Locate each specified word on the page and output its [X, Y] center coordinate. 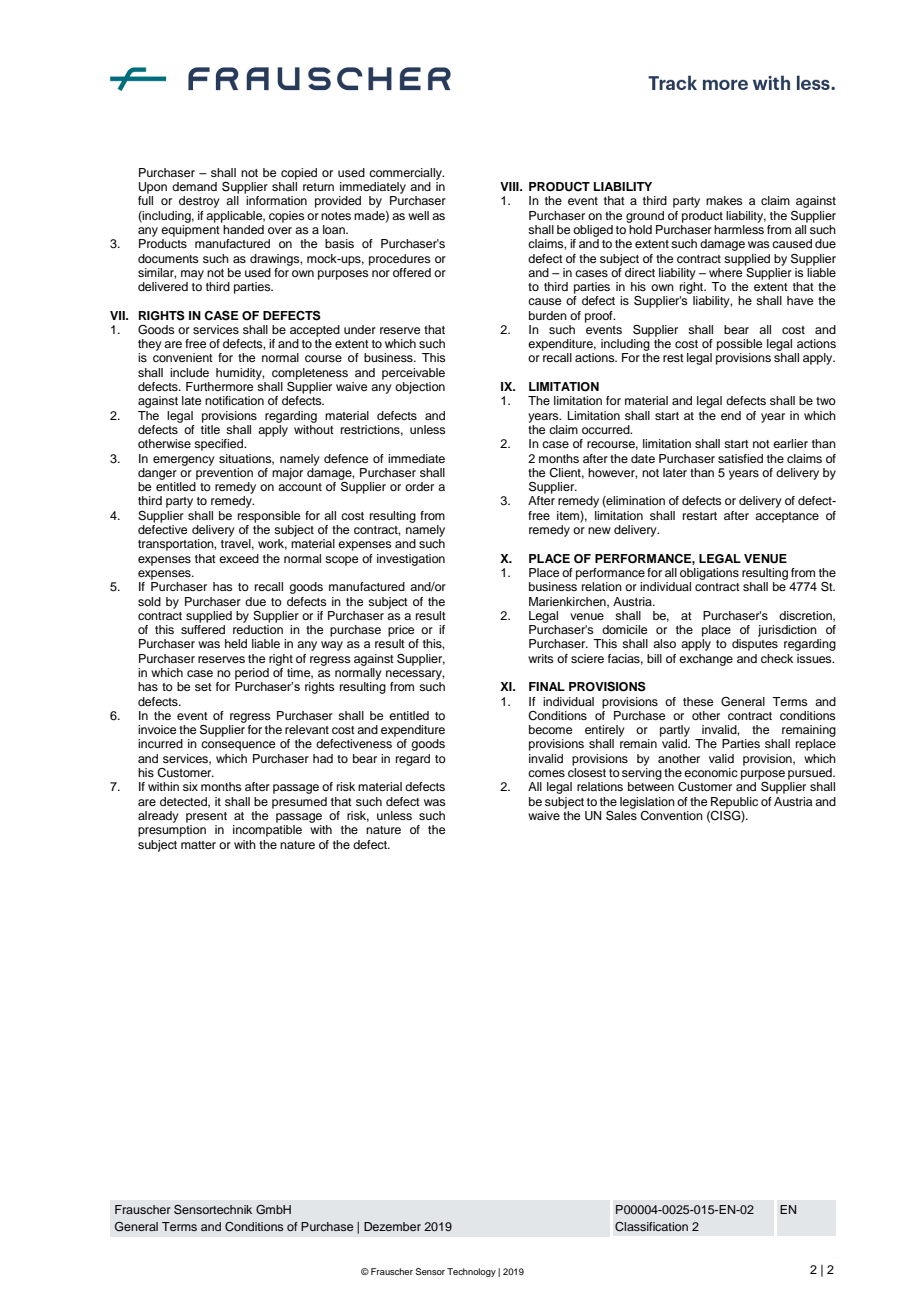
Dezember [392, 1226]
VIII [510, 186]
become [550, 729]
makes [724, 200]
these [698, 701]
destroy [199, 202]
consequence [238, 746]
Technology [471, 1272]
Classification [651, 1227]
